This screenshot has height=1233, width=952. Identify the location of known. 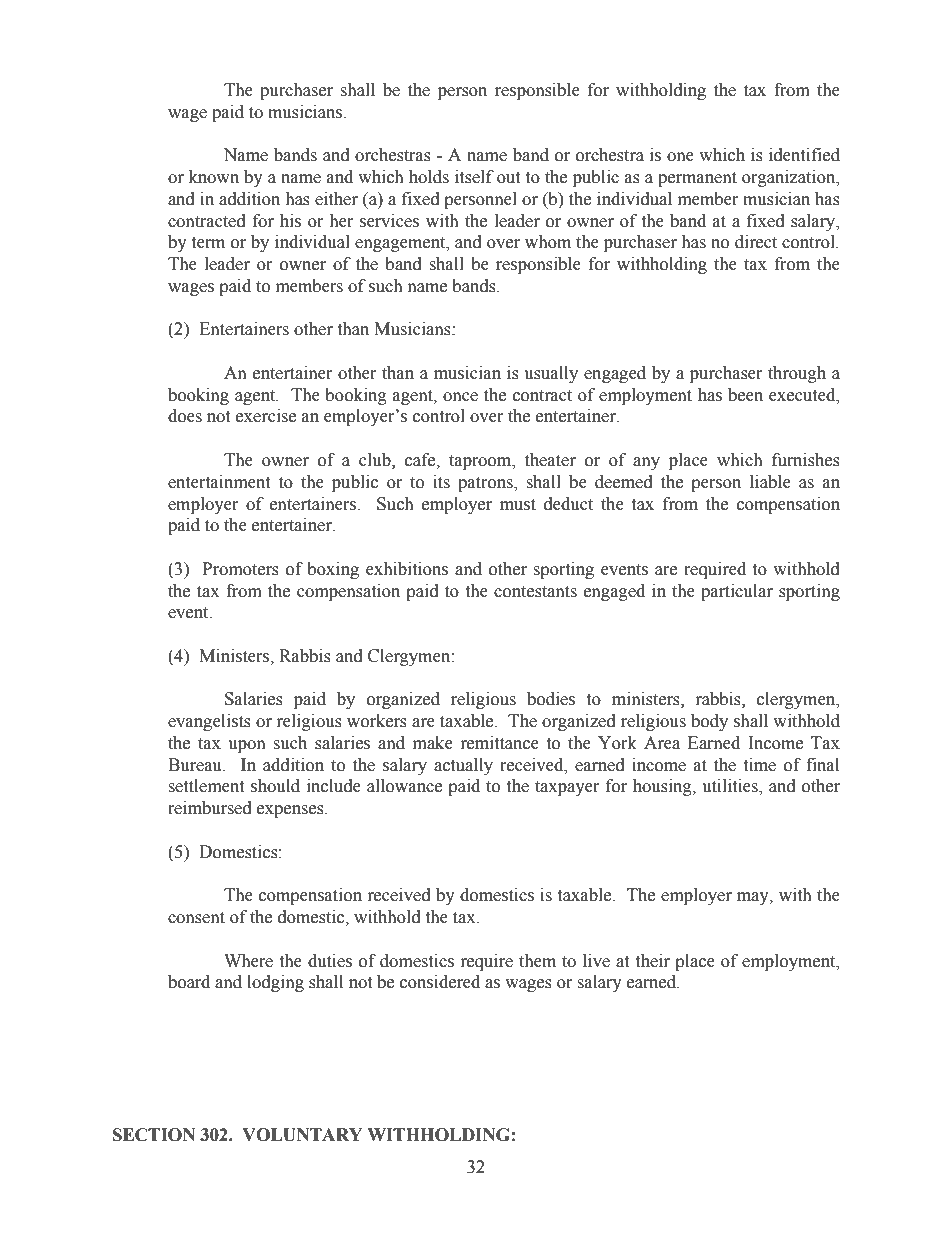
(214, 177).
